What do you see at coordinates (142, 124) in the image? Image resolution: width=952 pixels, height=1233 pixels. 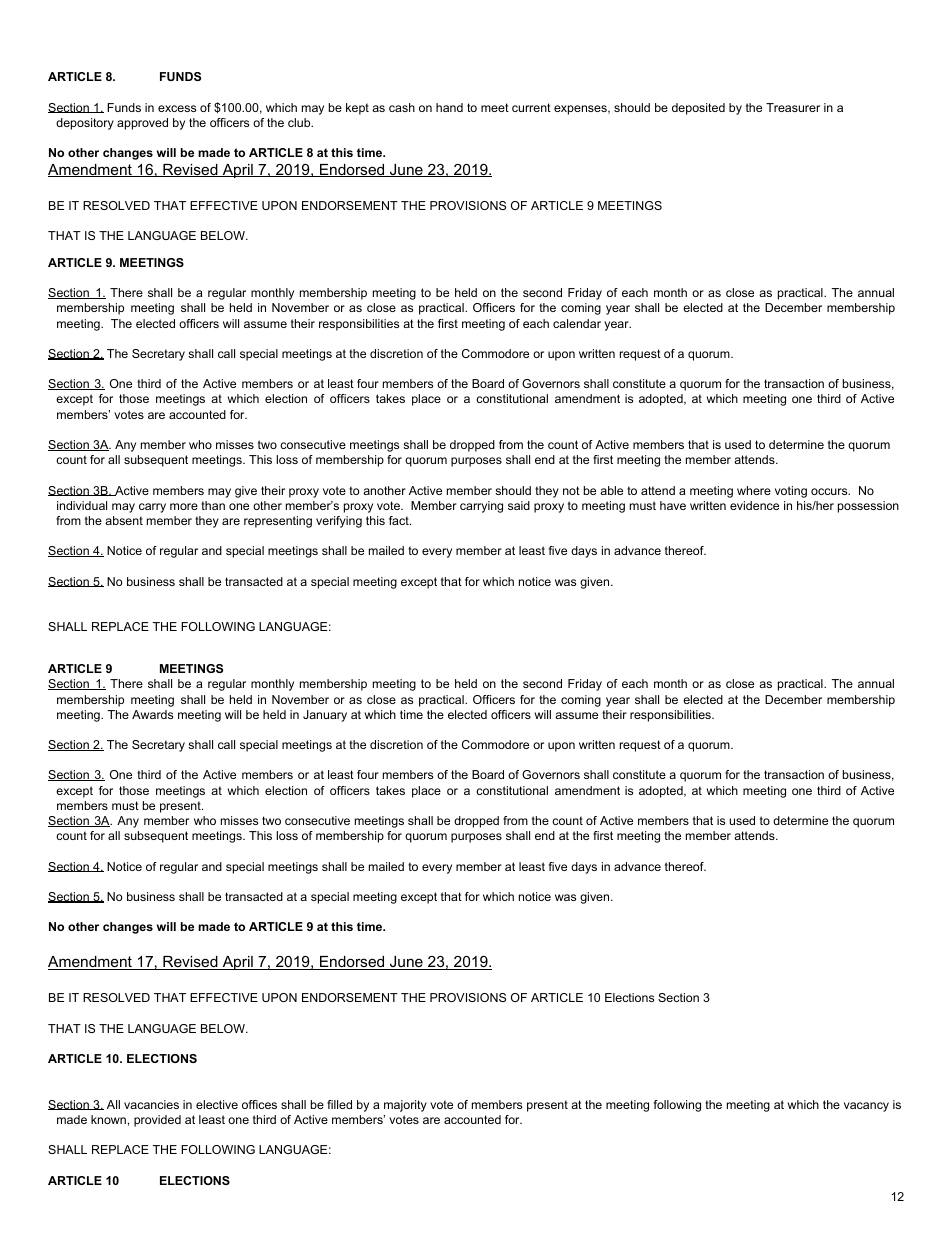 I see `approved` at bounding box center [142, 124].
